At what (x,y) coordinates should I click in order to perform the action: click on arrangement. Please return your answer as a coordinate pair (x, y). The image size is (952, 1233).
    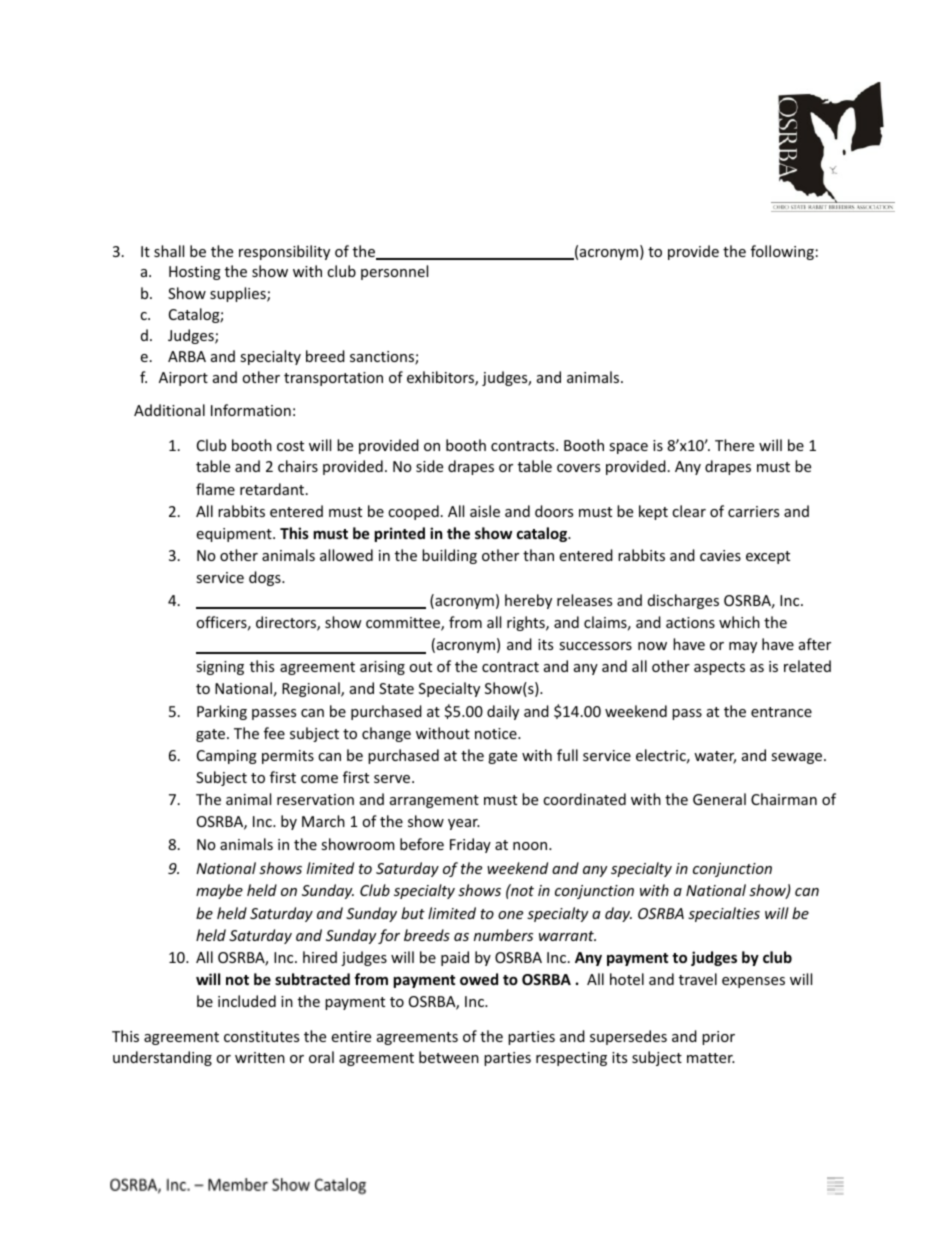
    Looking at the image, I should click on (434, 801).
